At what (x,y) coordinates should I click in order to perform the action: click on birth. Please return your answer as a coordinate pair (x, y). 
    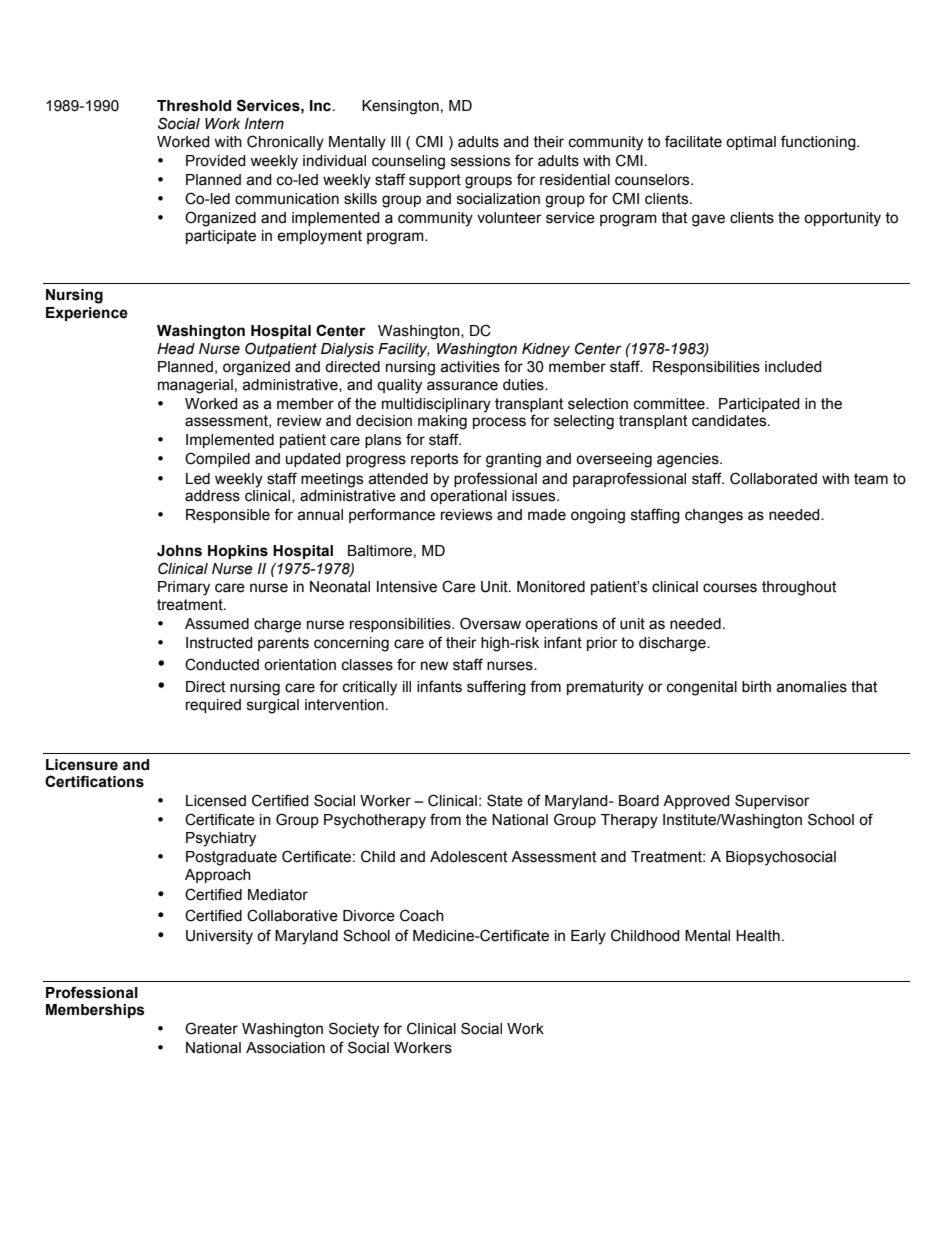
    Looking at the image, I should click on (756, 687).
